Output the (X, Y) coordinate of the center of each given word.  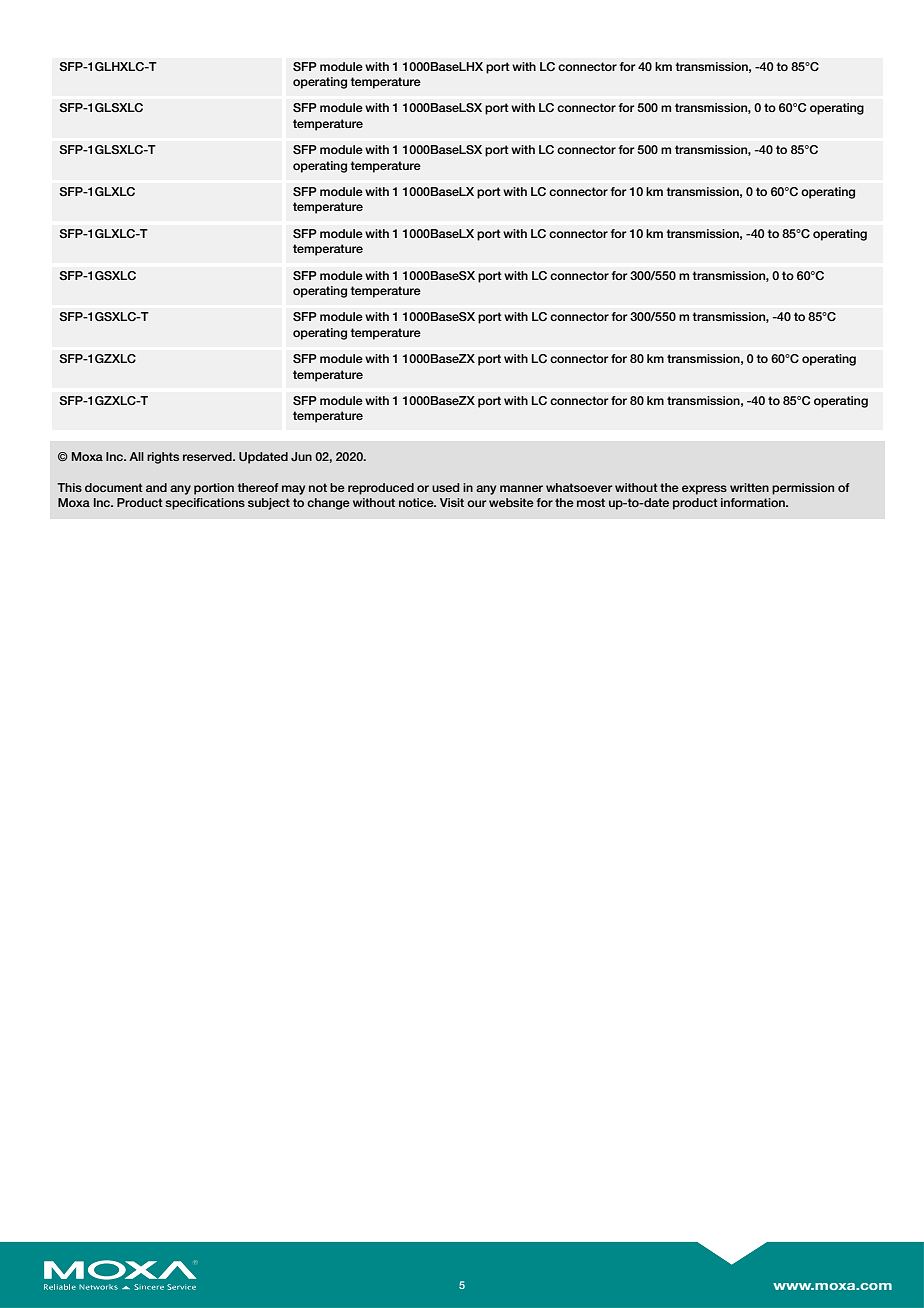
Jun (301, 456)
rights (163, 458)
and (156, 487)
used (446, 487)
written (749, 487)
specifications (205, 504)
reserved (208, 456)
